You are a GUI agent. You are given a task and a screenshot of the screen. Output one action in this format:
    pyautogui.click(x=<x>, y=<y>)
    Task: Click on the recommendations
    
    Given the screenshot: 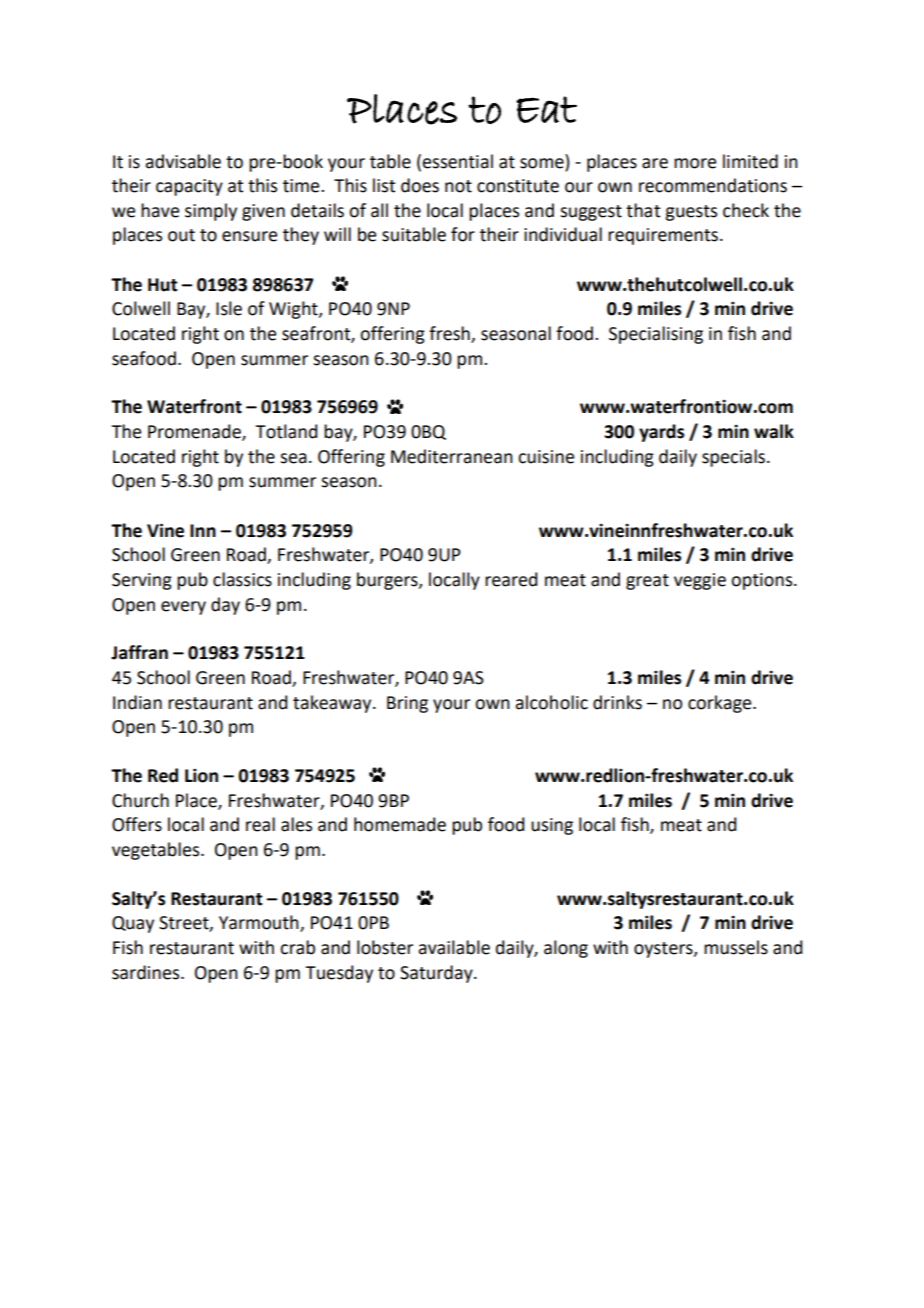 What is the action you would take?
    pyautogui.click(x=713, y=185)
